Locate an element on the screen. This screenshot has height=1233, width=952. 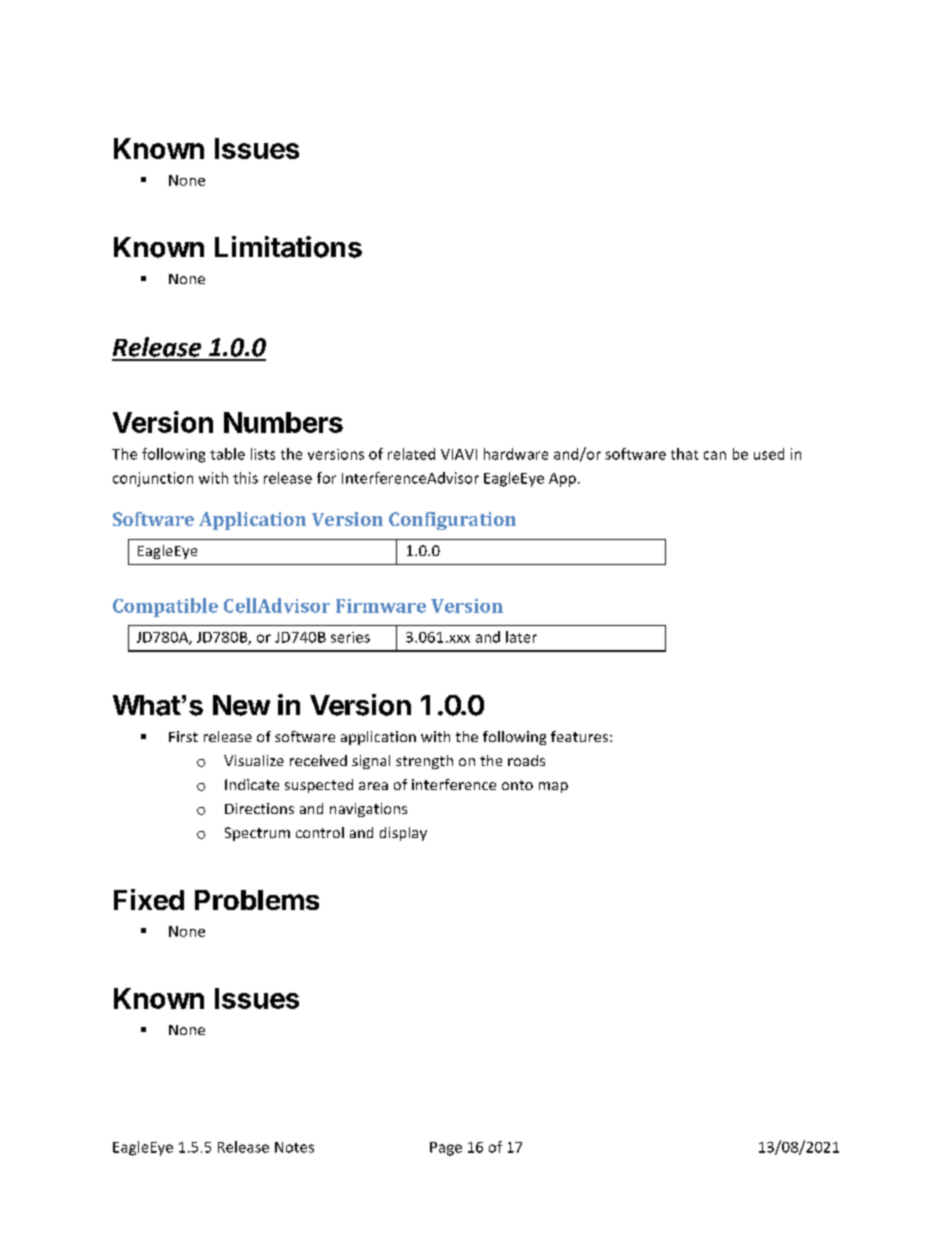
features is located at coordinates (581, 736).
